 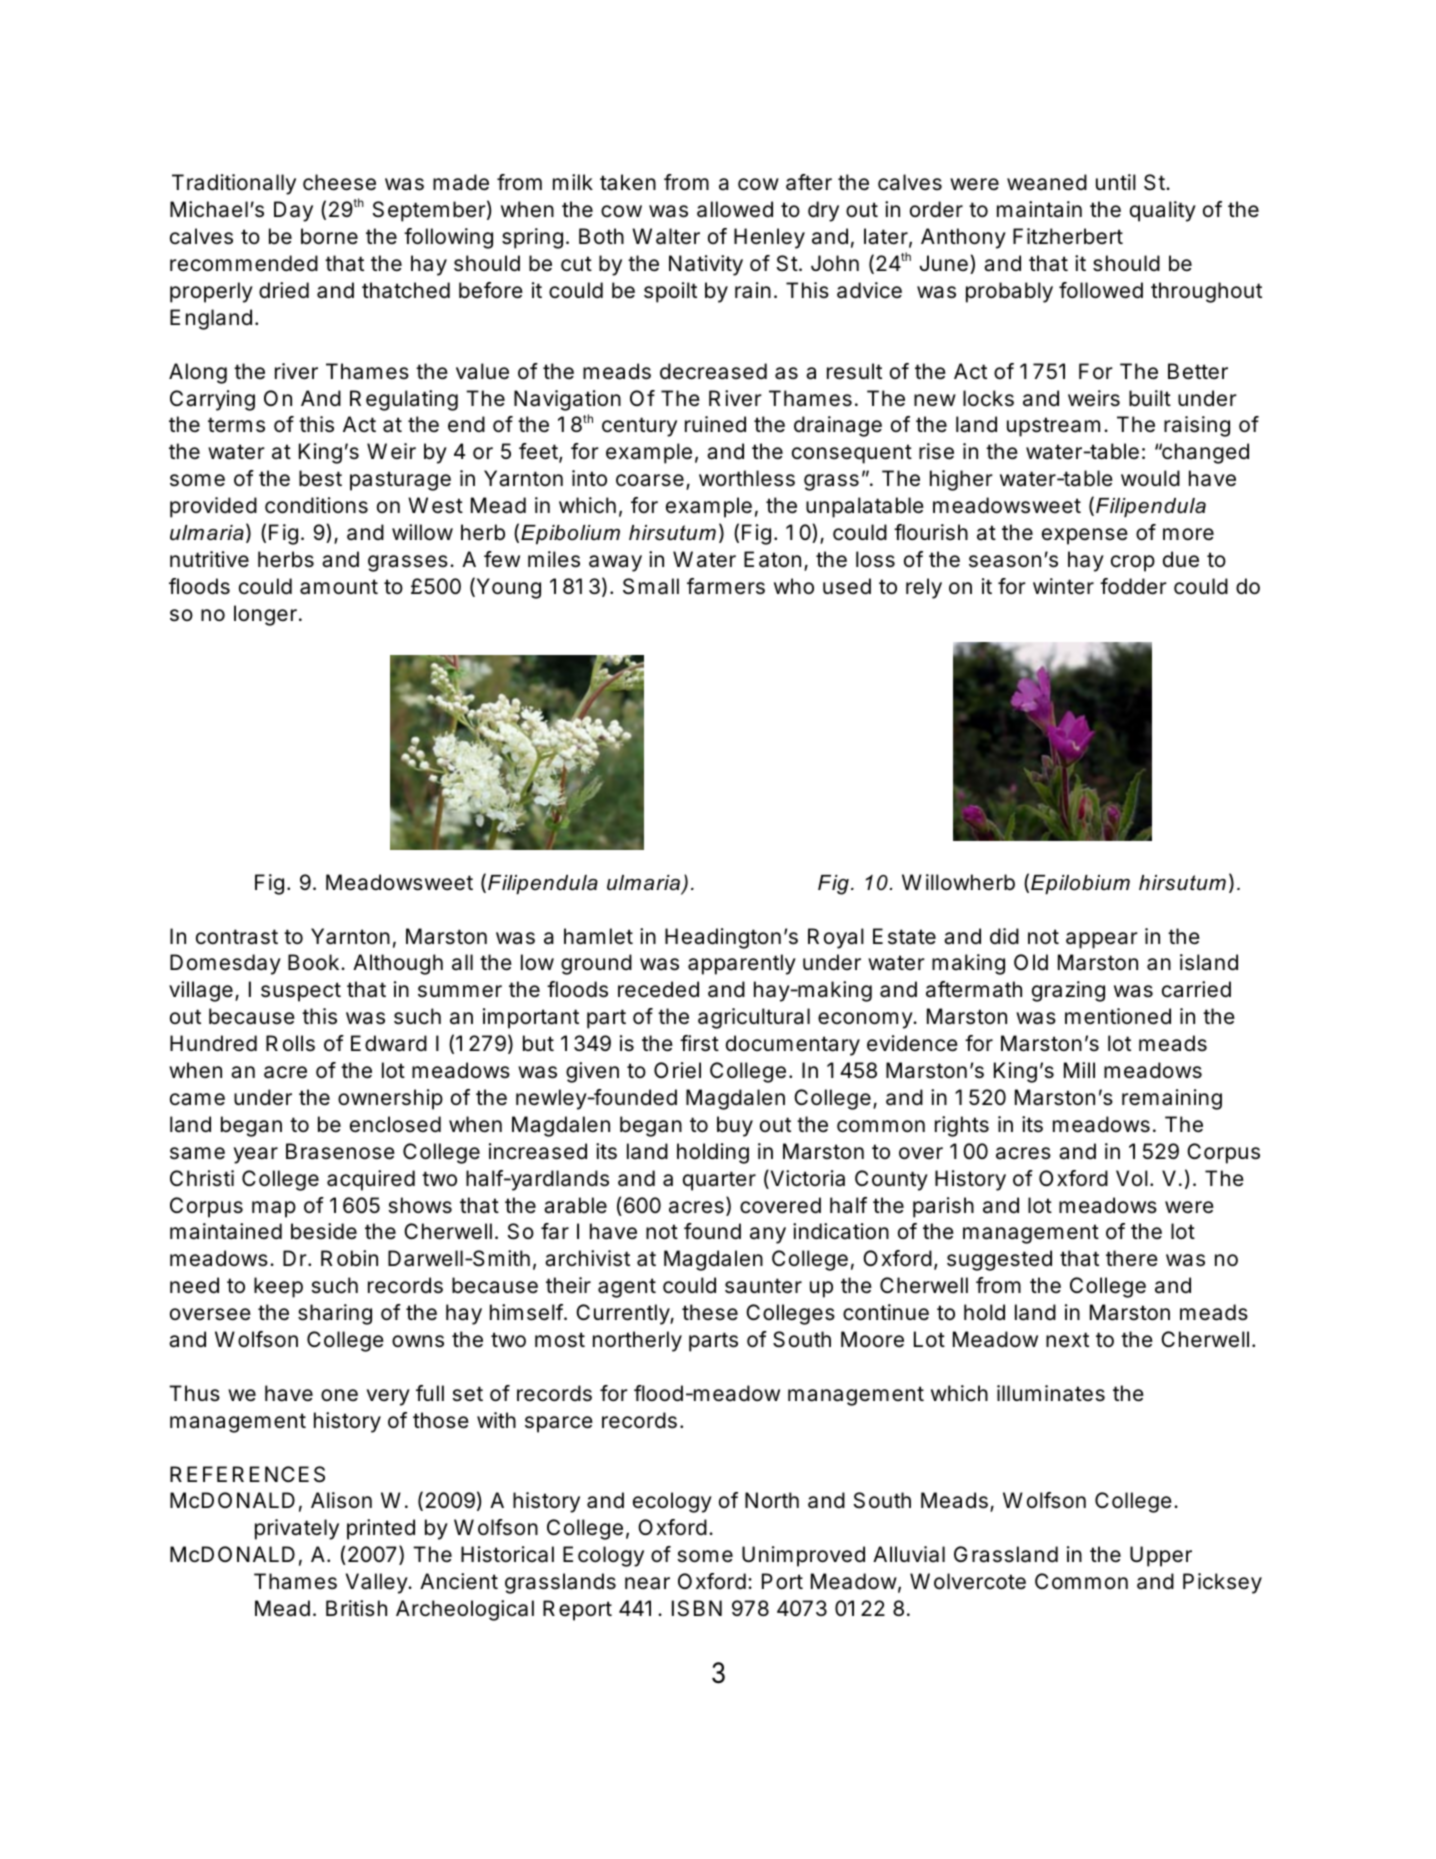 I want to click on Mill, so click(x=1079, y=1070).
